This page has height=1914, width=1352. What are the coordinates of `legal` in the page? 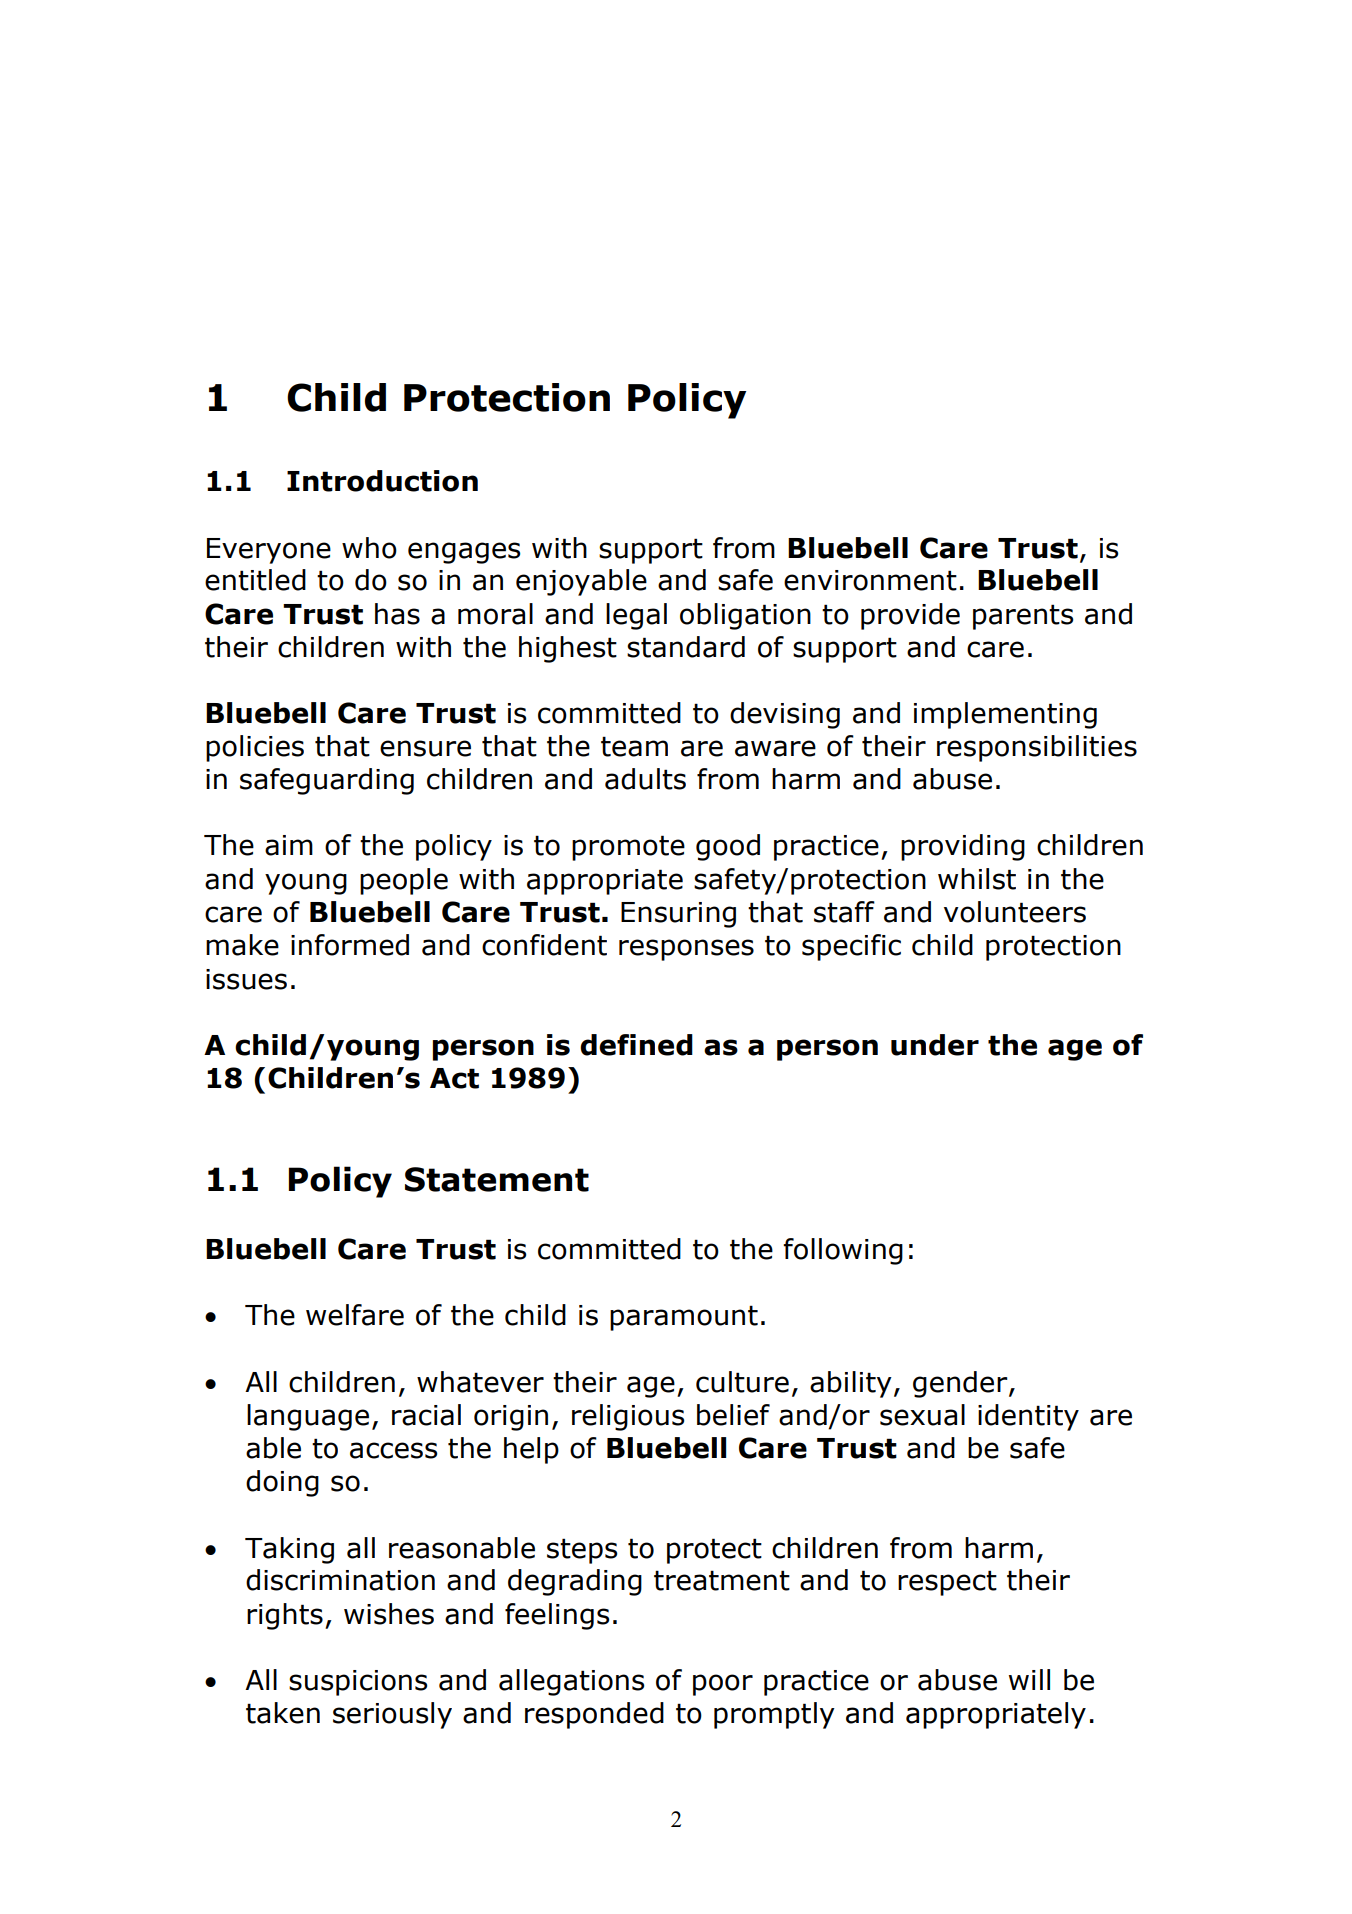 It's located at (636, 616).
